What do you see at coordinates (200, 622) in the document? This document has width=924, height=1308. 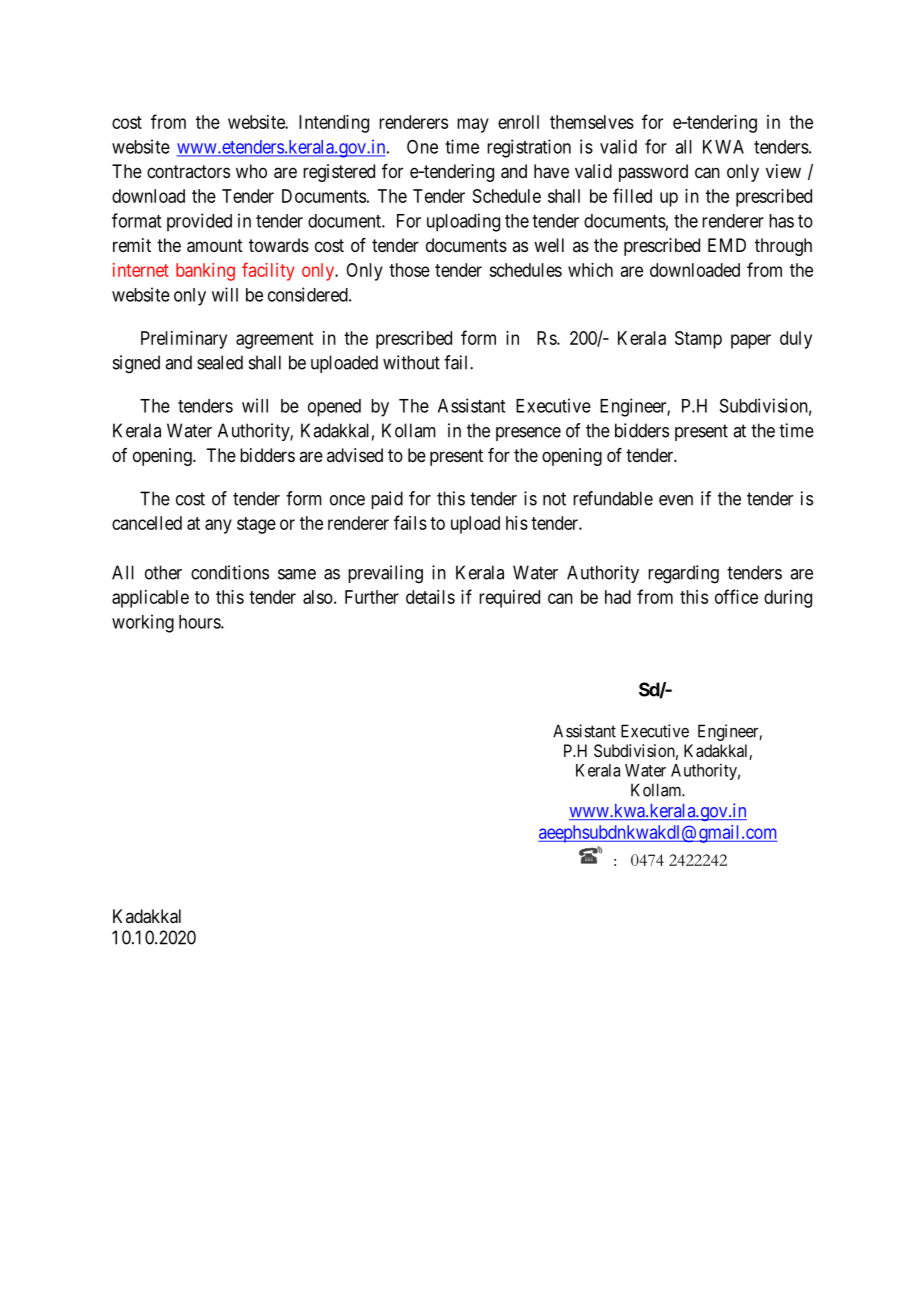 I see `hours` at bounding box center [200, 622].
